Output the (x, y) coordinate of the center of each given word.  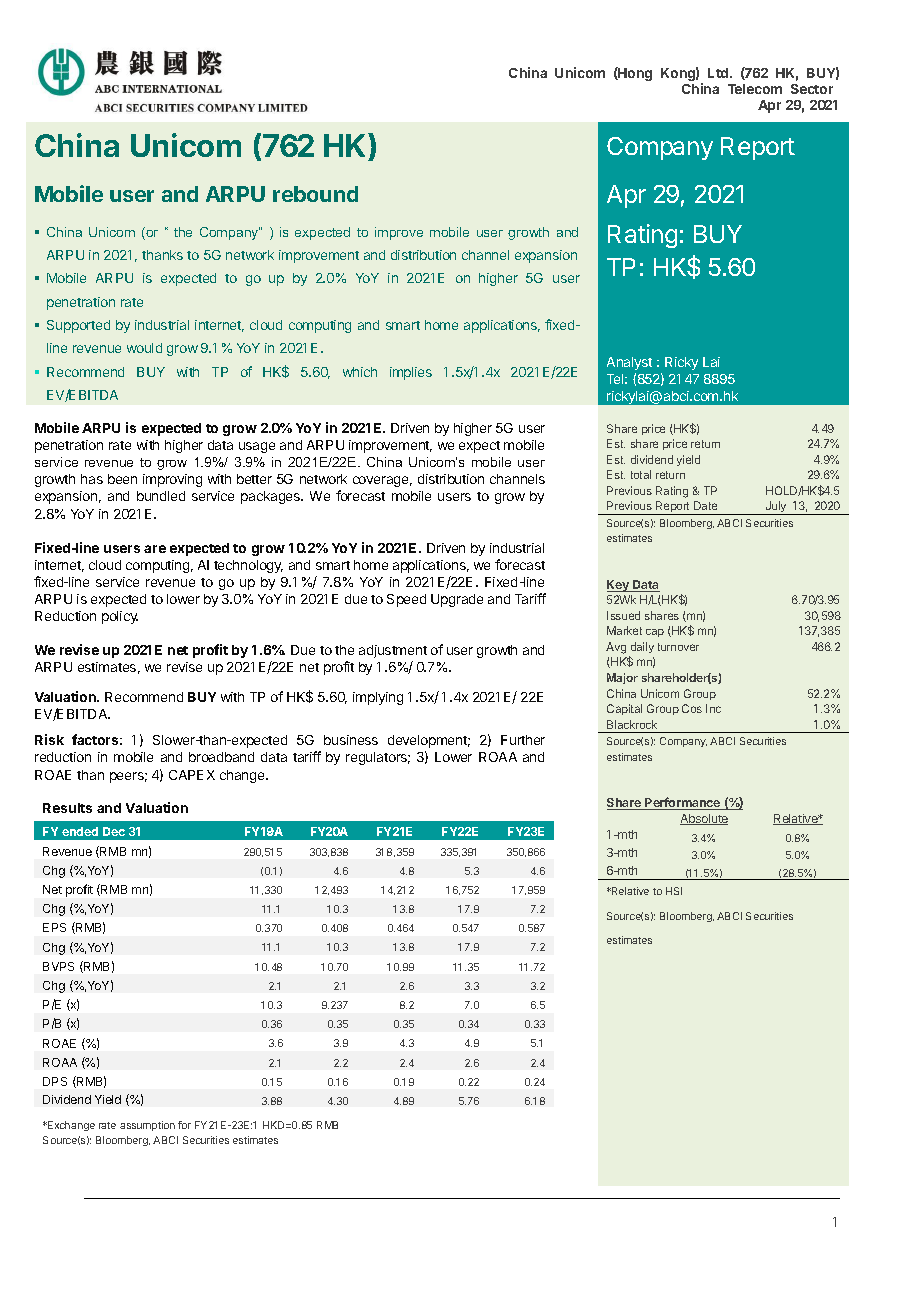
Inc (713, 708)
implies (411, 373)
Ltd (719, 73)
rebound (315, 194)
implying (378, 698)
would (144, 348)
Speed (406, 600)
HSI (674, 891)
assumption (147, 1126)
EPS (54, 927)
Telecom (755, 89)
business (351, 740)
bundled (161, 496)
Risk (49, 739)
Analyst (629, 363)
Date (705, 505)
